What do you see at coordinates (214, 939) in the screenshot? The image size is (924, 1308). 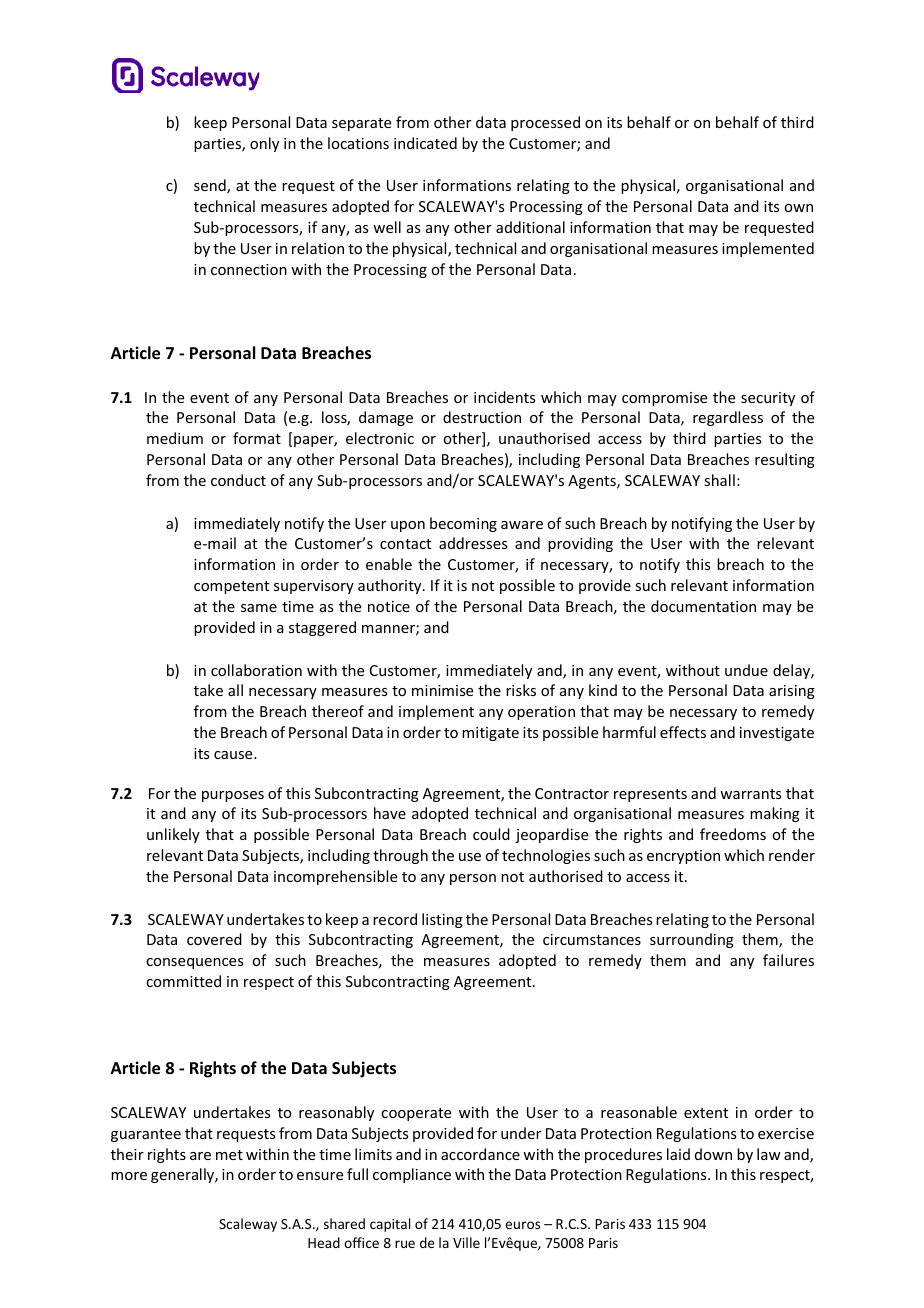 I see `covered` at bounding box center [214, 939].
